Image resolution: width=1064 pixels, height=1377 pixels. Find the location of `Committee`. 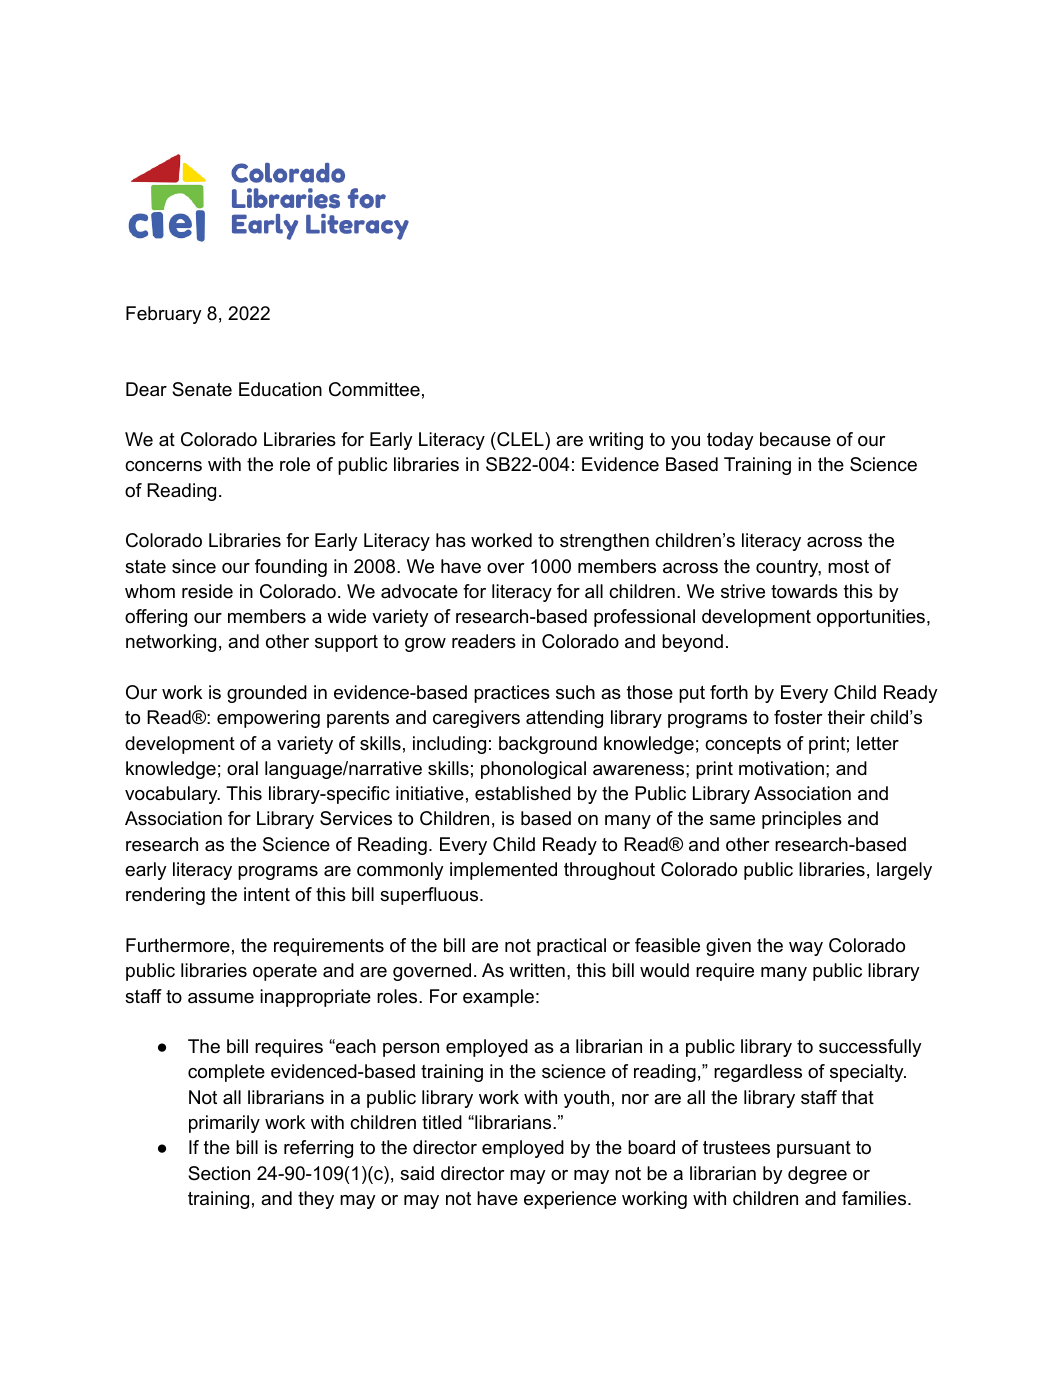

Committee is located at coordinates (374, 389).
